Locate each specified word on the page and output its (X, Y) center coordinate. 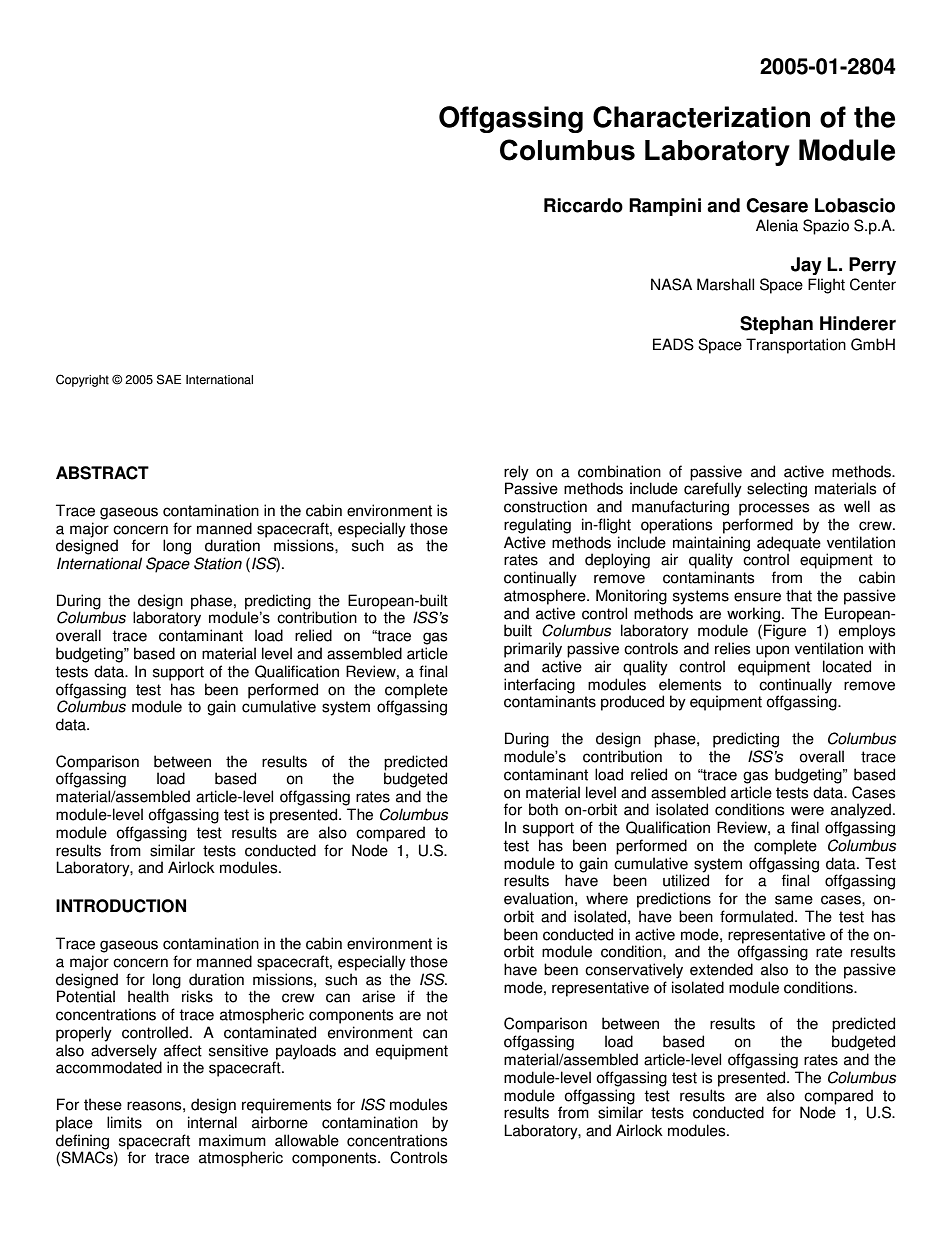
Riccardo (583, 205)
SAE (169, 379)
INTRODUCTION (121, 906)
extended (721, 969)
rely (516, 473)
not (437, 1015)
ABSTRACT (102, 473)
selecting (777, 490)
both (543, 809)
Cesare (777, 205)
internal (212, 1122)
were (807, 811)
